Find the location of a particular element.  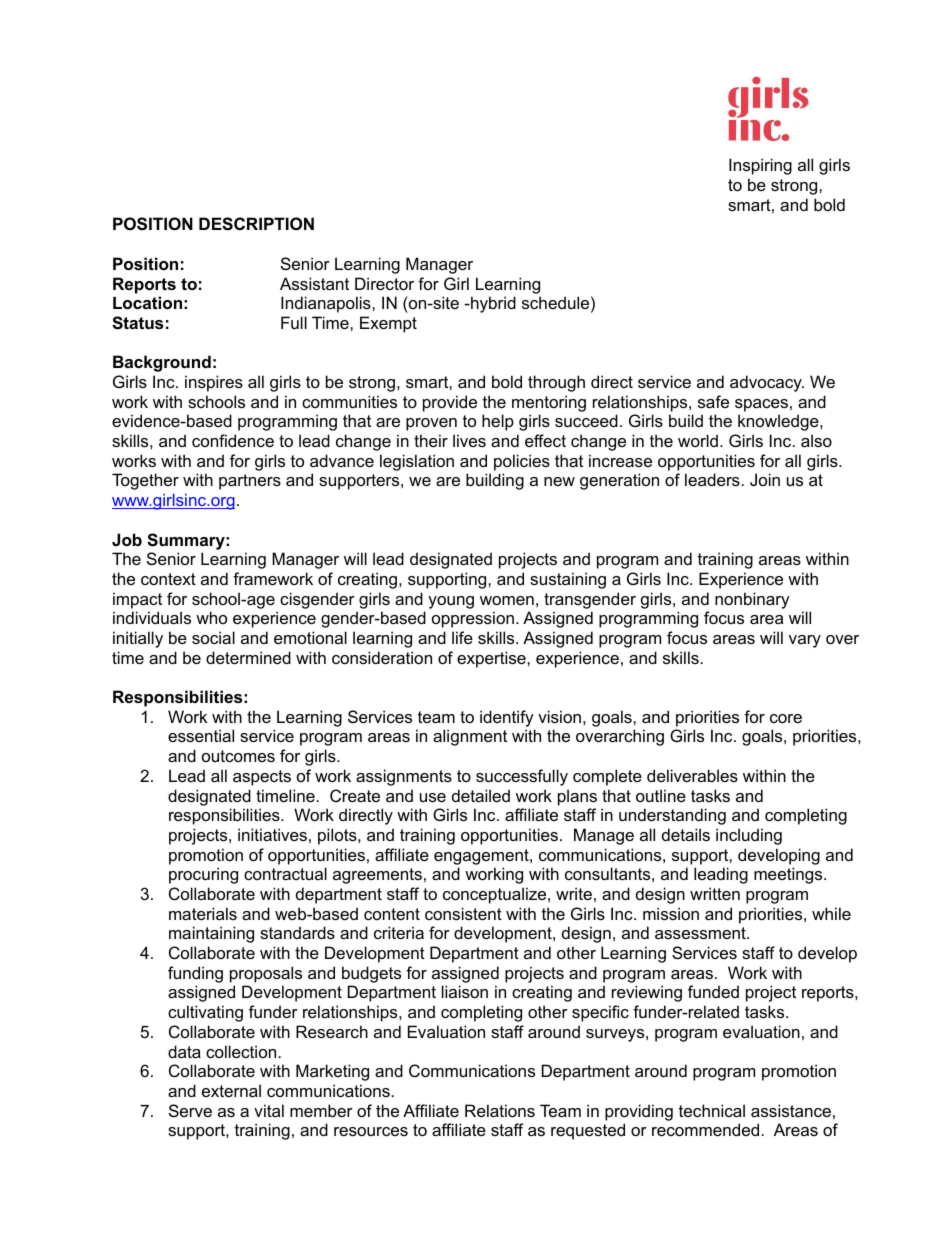

policies is located at coordinates (522, 462).
